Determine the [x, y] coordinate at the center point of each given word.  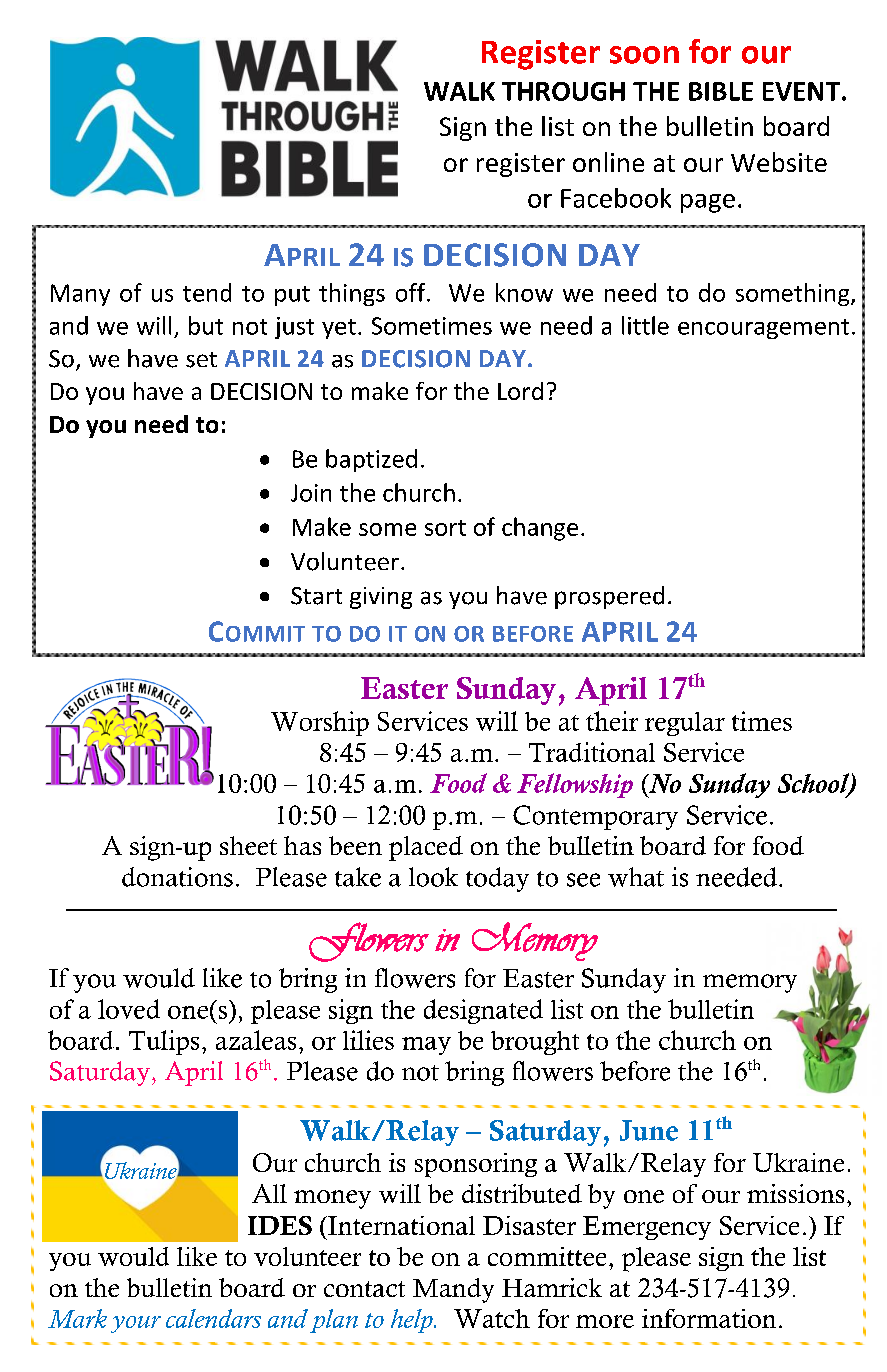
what [636, 877]
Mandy [453, 1290]
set [201, 360]
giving [381, 598]
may [426, 1046]
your [136, 1324]
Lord [520, 391]
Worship [320, 723]
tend [207, 292]
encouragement [763, 329]
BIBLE [721, 91]
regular [685, 724]
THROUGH [563, 91]
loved [129, 1009]
